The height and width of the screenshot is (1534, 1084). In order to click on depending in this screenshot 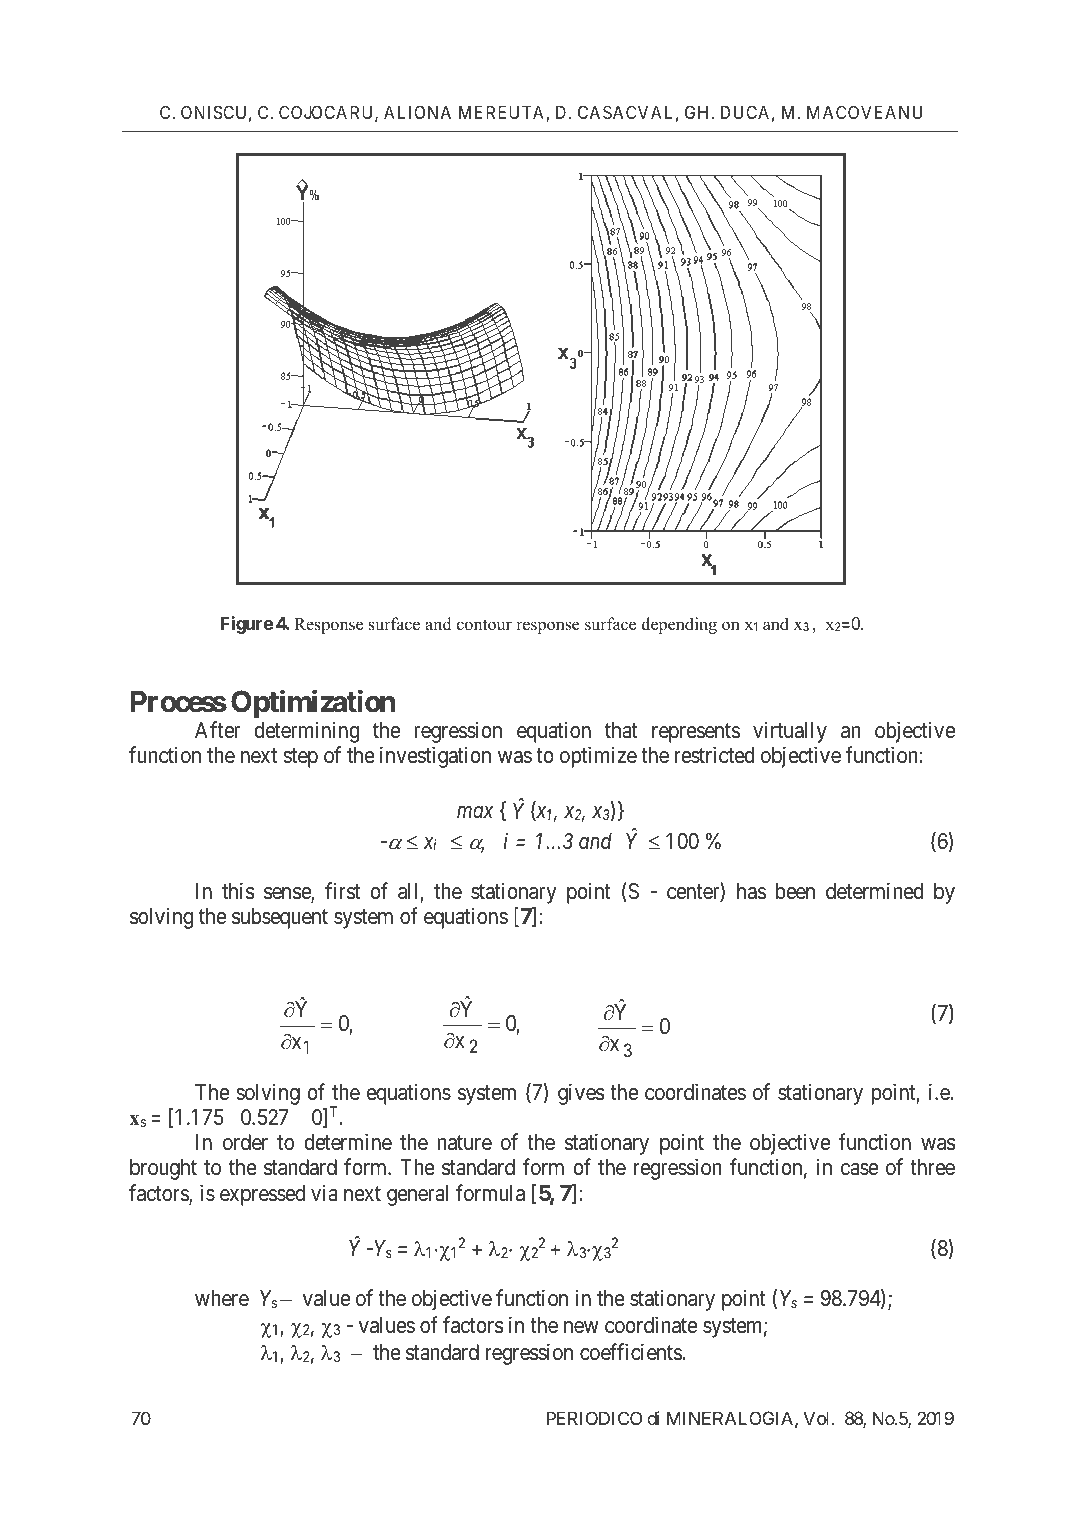, I will do `click(679, 625)`.
